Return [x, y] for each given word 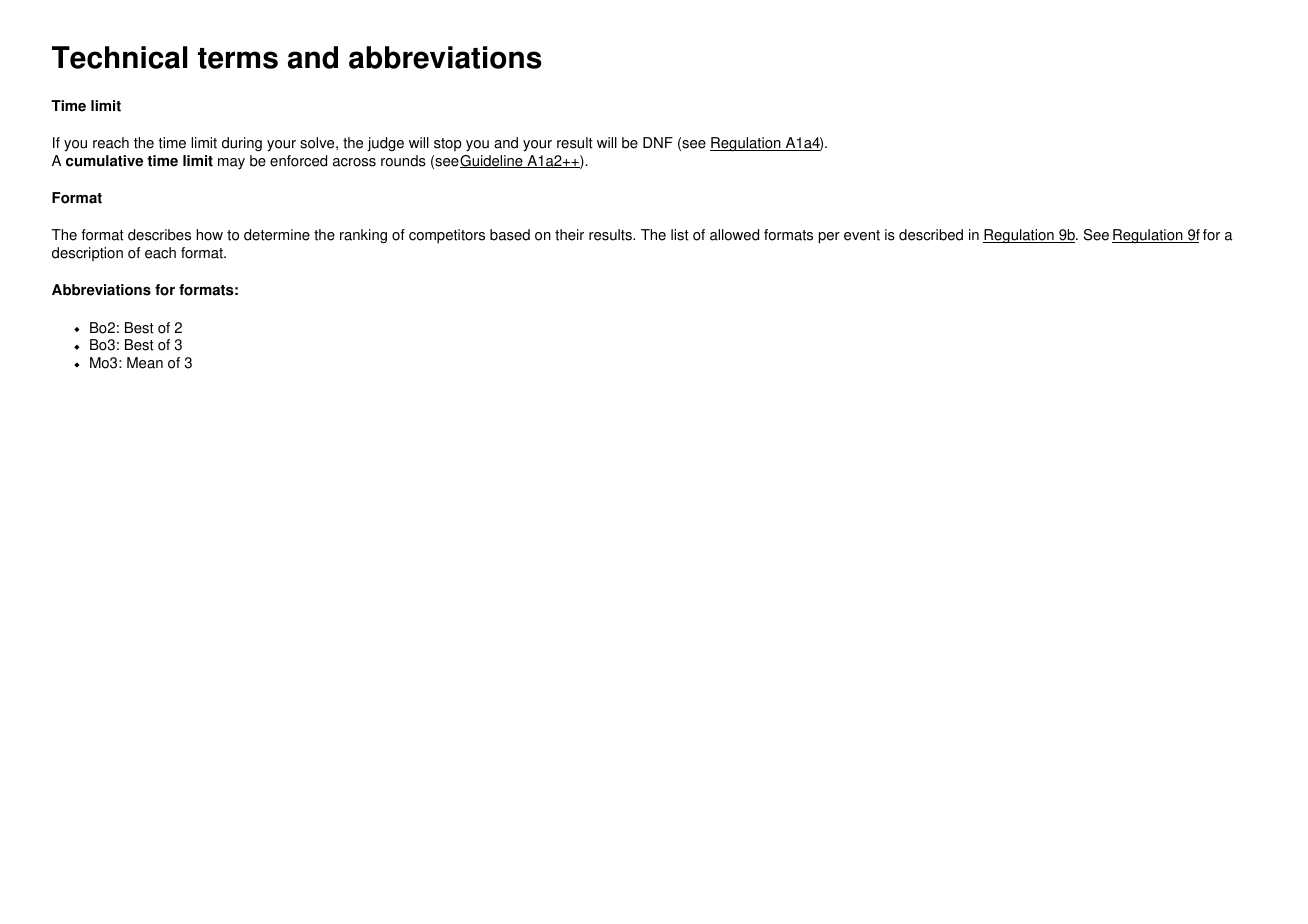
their [569, 235]
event [862, 235]
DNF [658, 142]
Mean [145, 363]
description [87, 254]
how [209, 235]
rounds [403, 161]
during [242, 144]
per [829, 238]
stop [448, 144]
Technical [119, 57]
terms [238, 58]
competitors [447, 236]
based [510, 235]
